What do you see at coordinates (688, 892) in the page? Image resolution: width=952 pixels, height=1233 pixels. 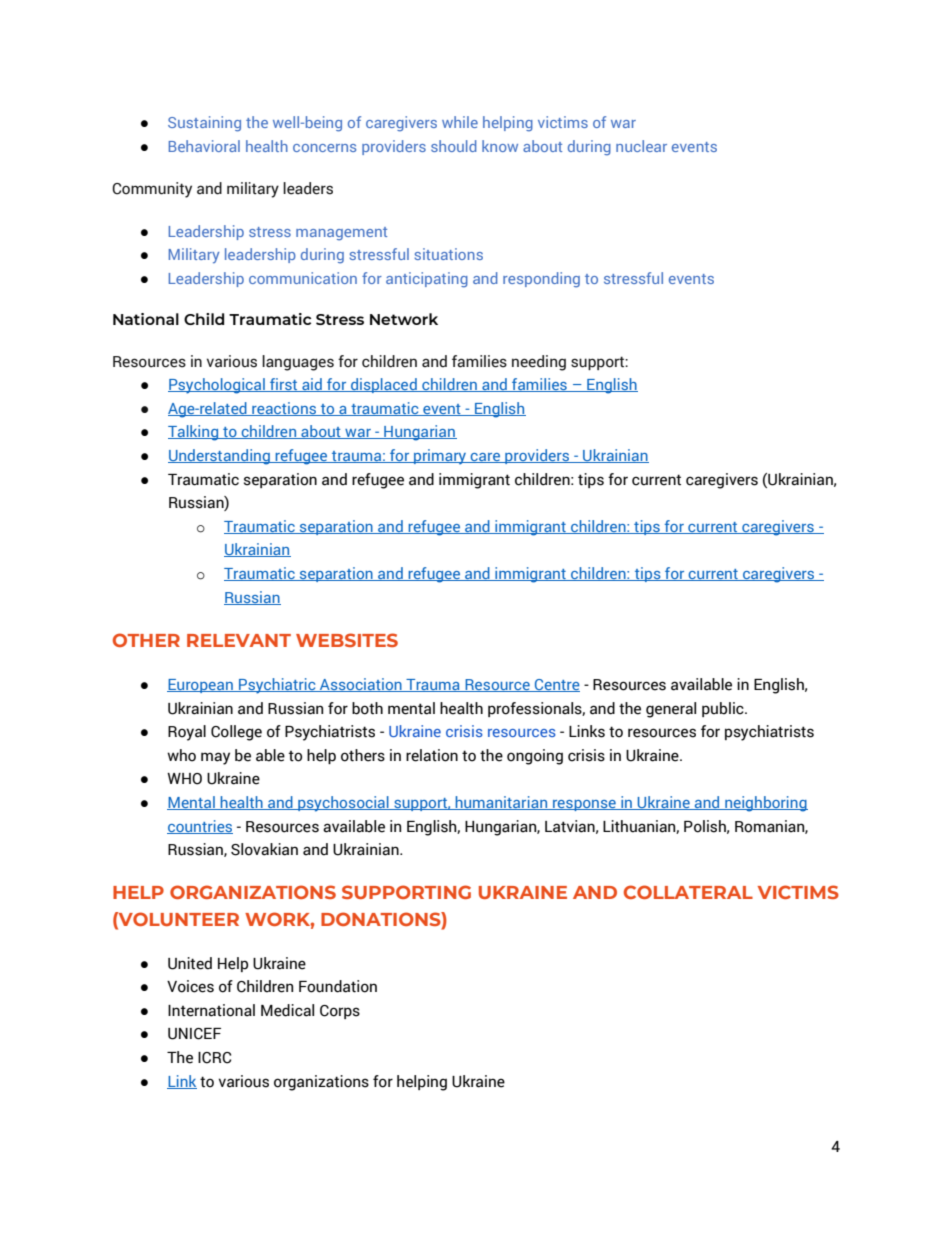 I see `COLLATERAL` at bounding box center [688, 892].
